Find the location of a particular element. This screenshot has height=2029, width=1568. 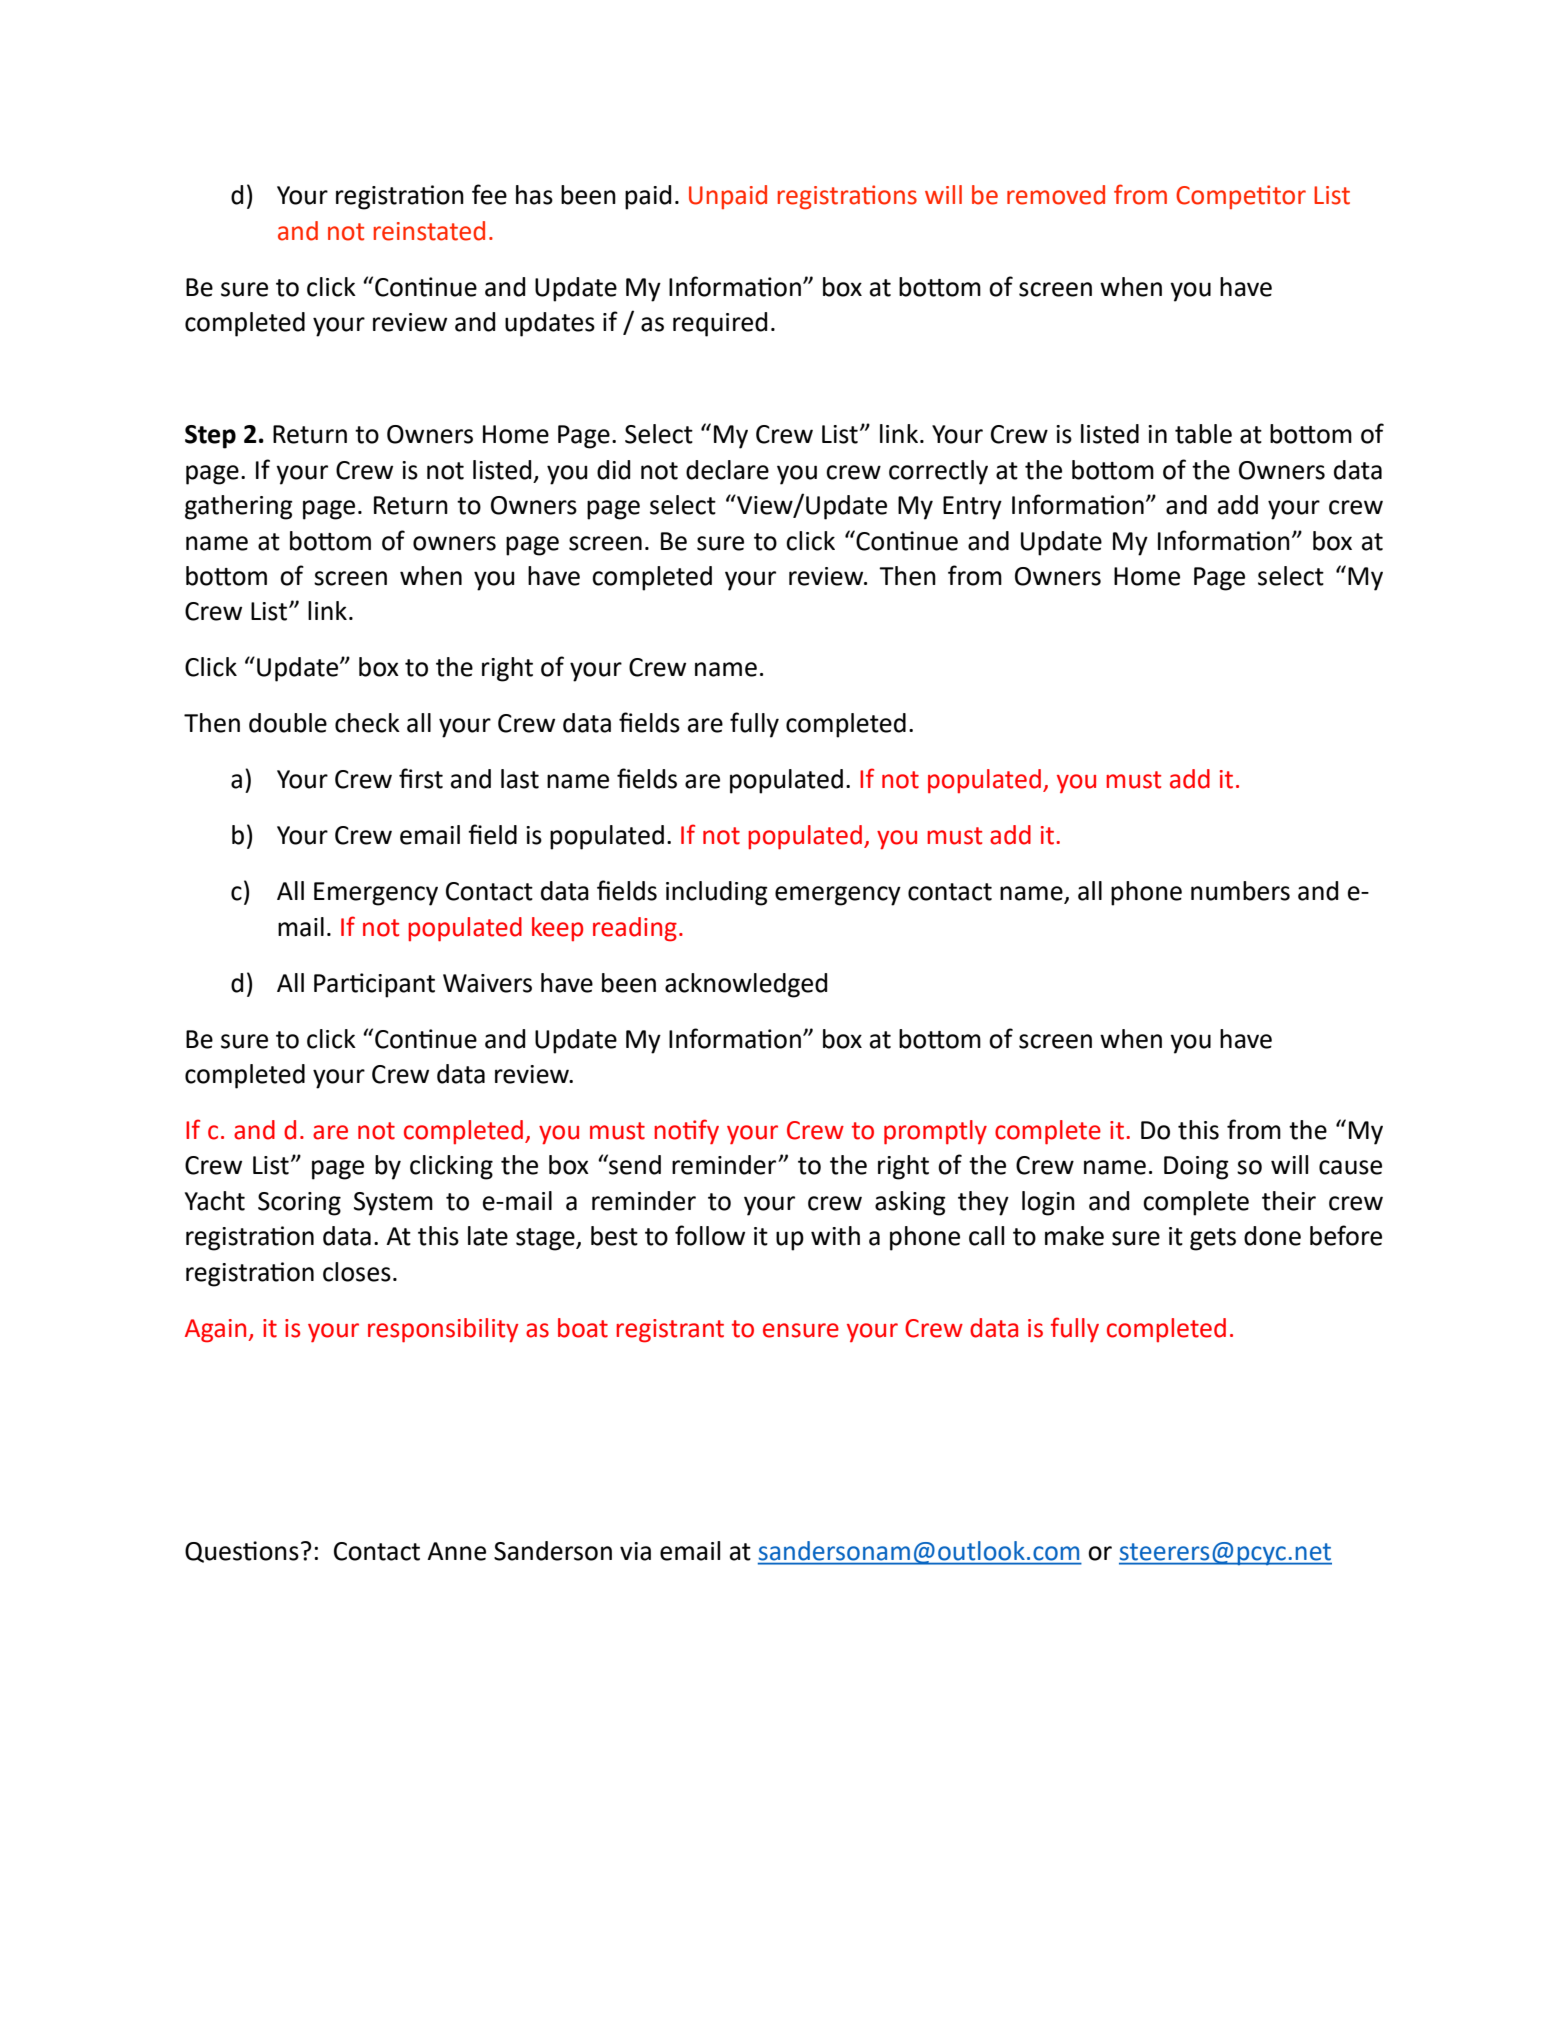

required is located at coordinates (720, 324).
